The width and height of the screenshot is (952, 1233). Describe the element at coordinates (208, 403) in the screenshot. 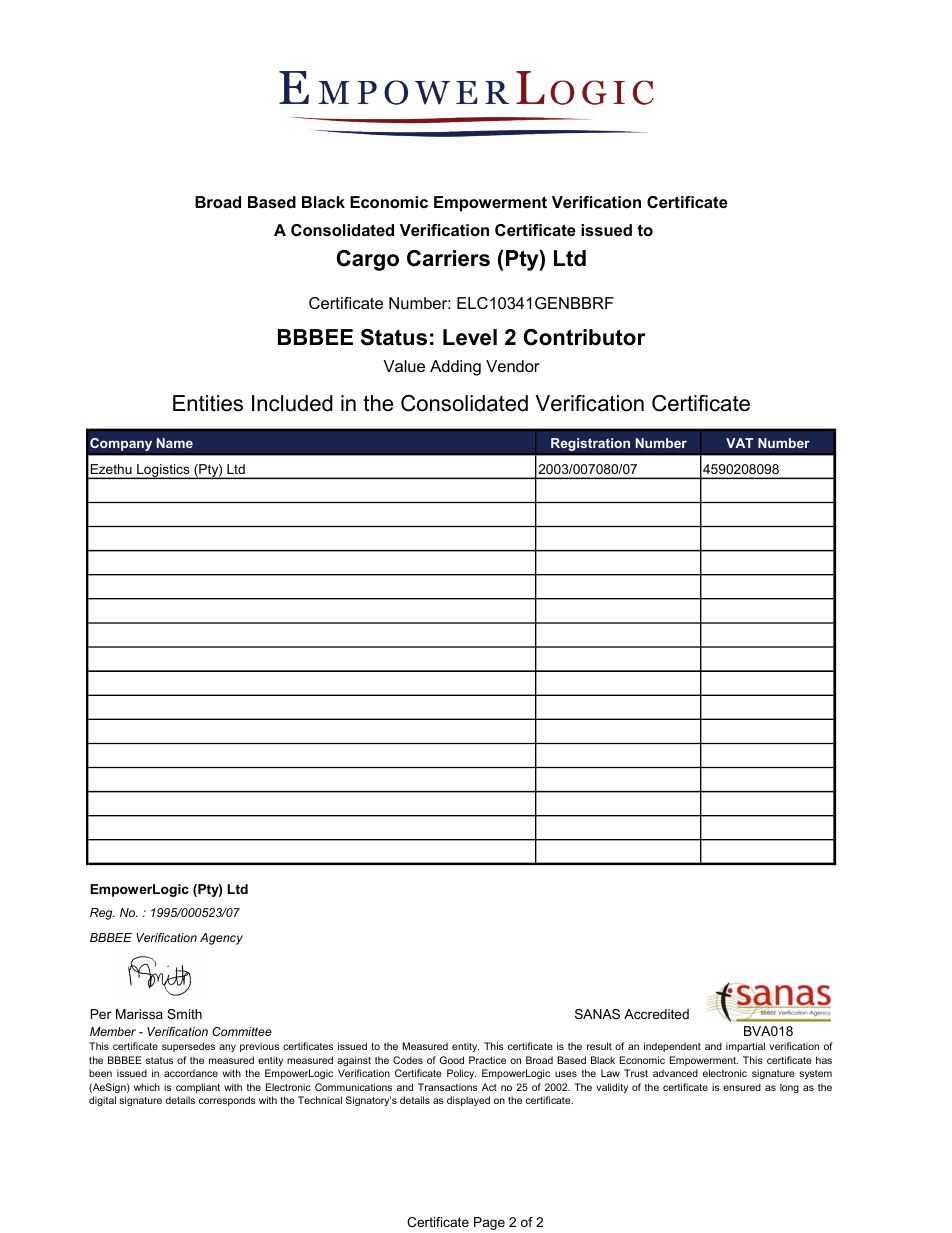

I see `Entities` at that location.
